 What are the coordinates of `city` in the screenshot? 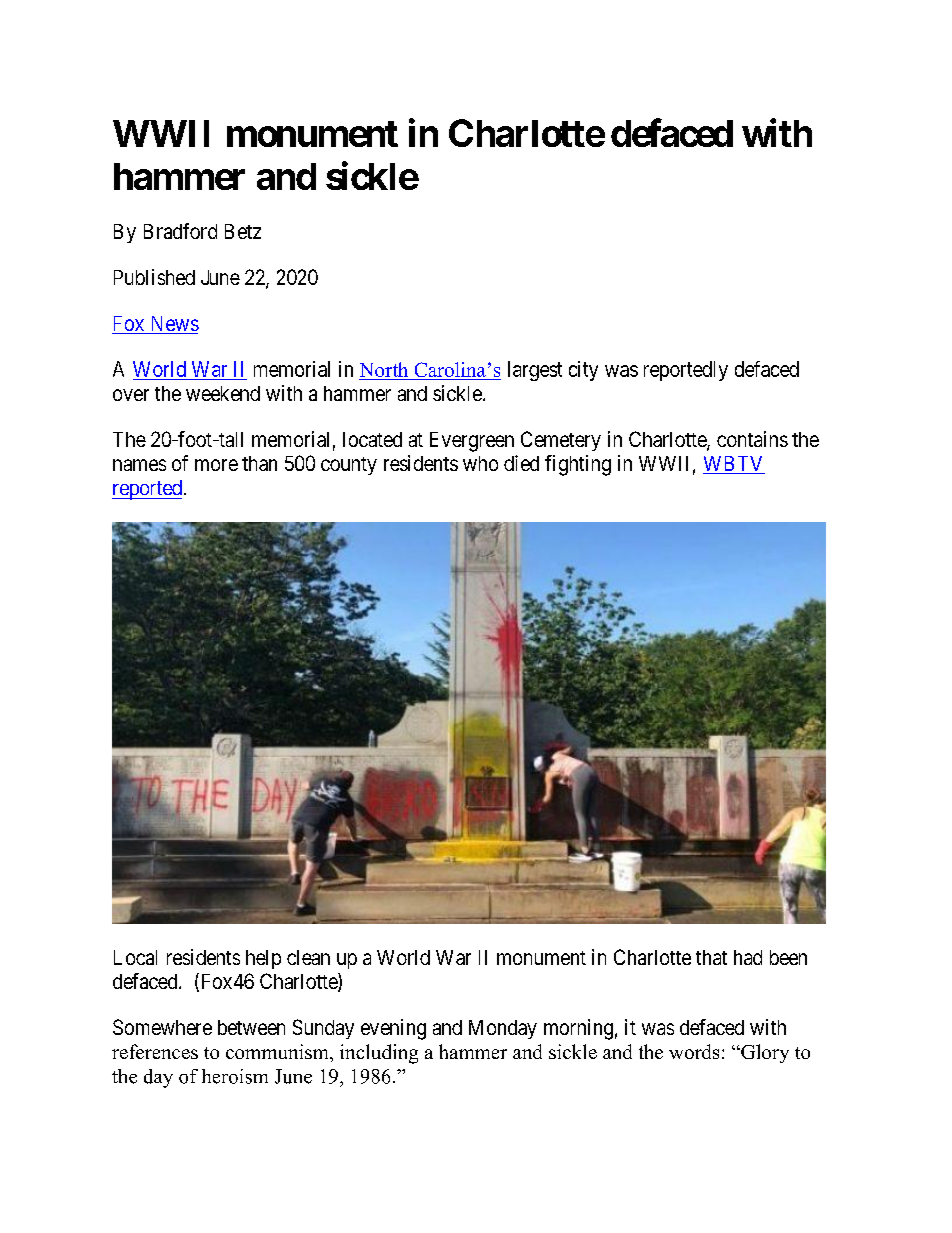 It's located at (583, 371).
